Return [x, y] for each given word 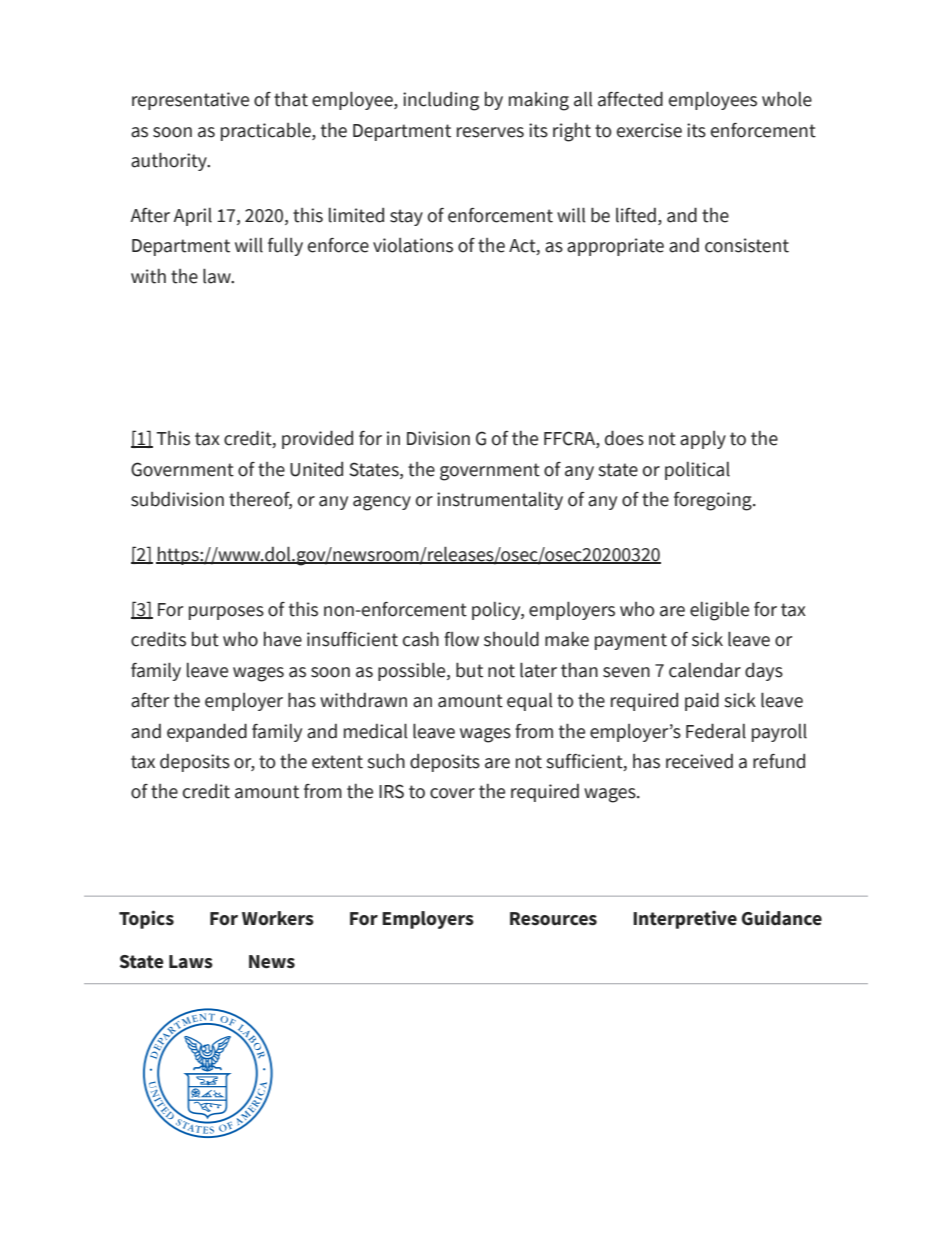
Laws [191, 962]
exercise [649, 130]
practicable [267, 132]
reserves [490, 132]
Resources [553, 919]
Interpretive [685, 920]
